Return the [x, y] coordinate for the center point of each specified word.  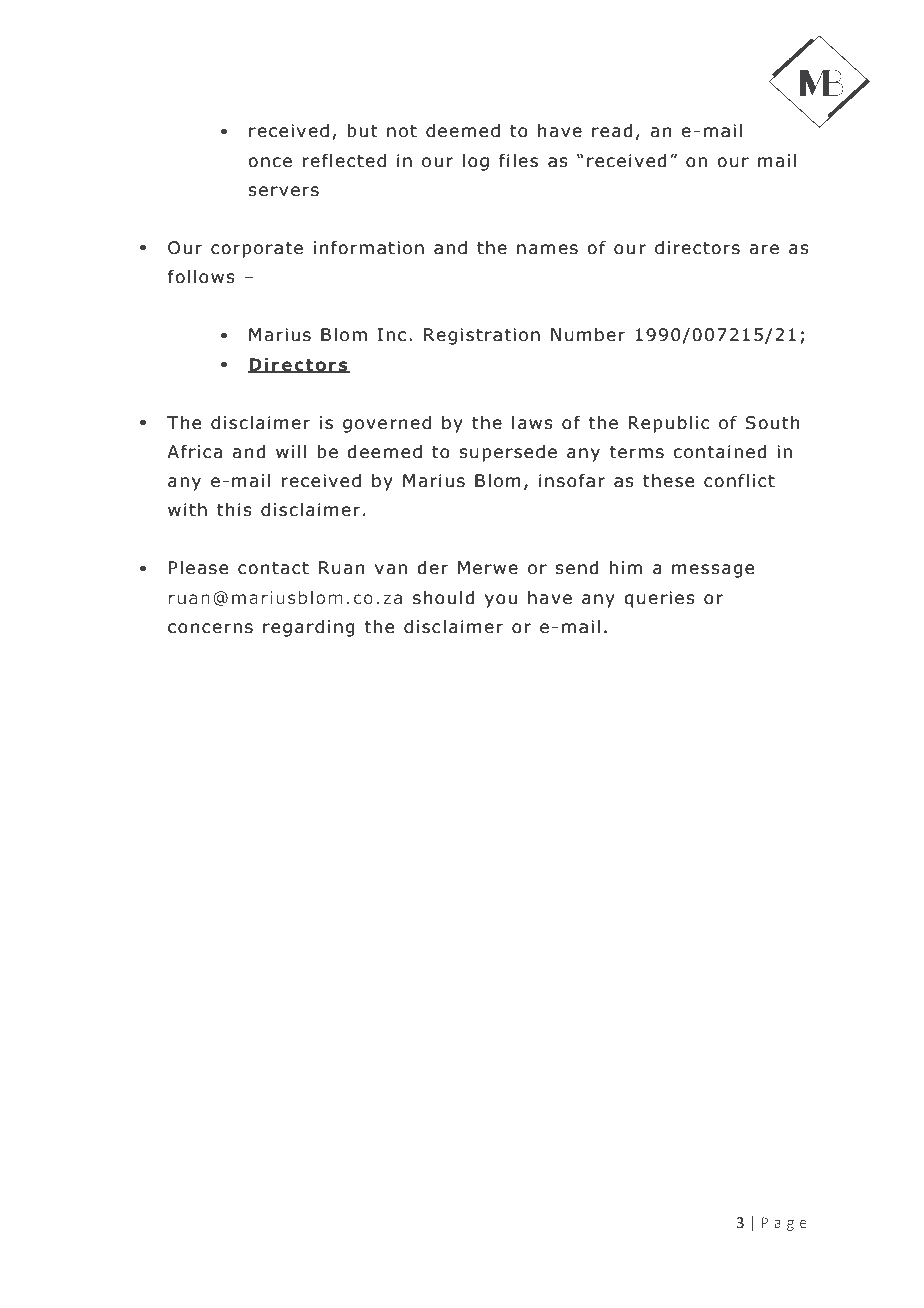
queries [659, 599]
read [612, 131]
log [476, 162]
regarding [309, 628]
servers [283, 191]
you [501, 601]
